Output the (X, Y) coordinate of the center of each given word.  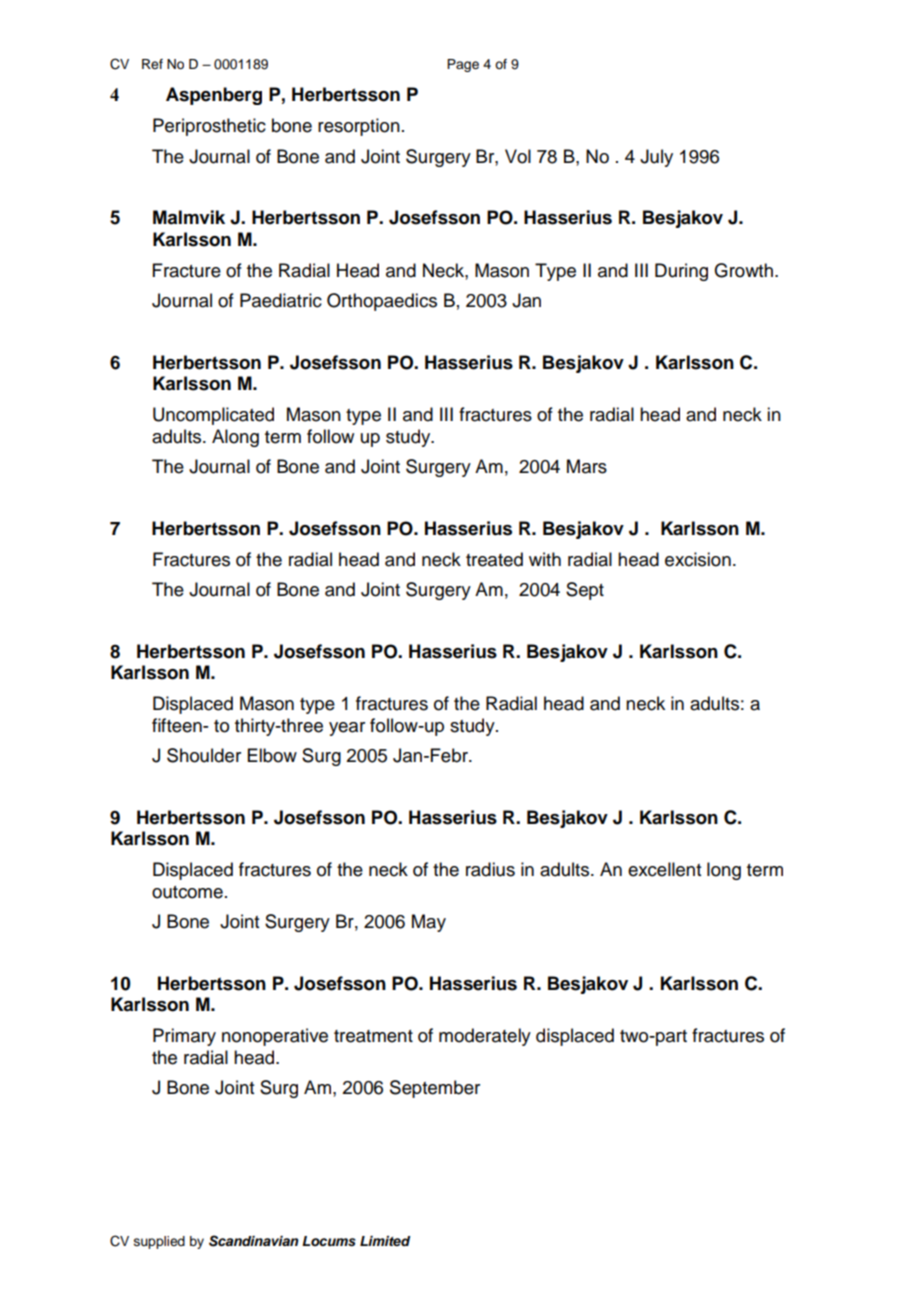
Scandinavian (254, 1241)
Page (463, 65)
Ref (152, 64)
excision (698, 559)
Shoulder (204, 755)
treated (494, 559)
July (656, 158)
